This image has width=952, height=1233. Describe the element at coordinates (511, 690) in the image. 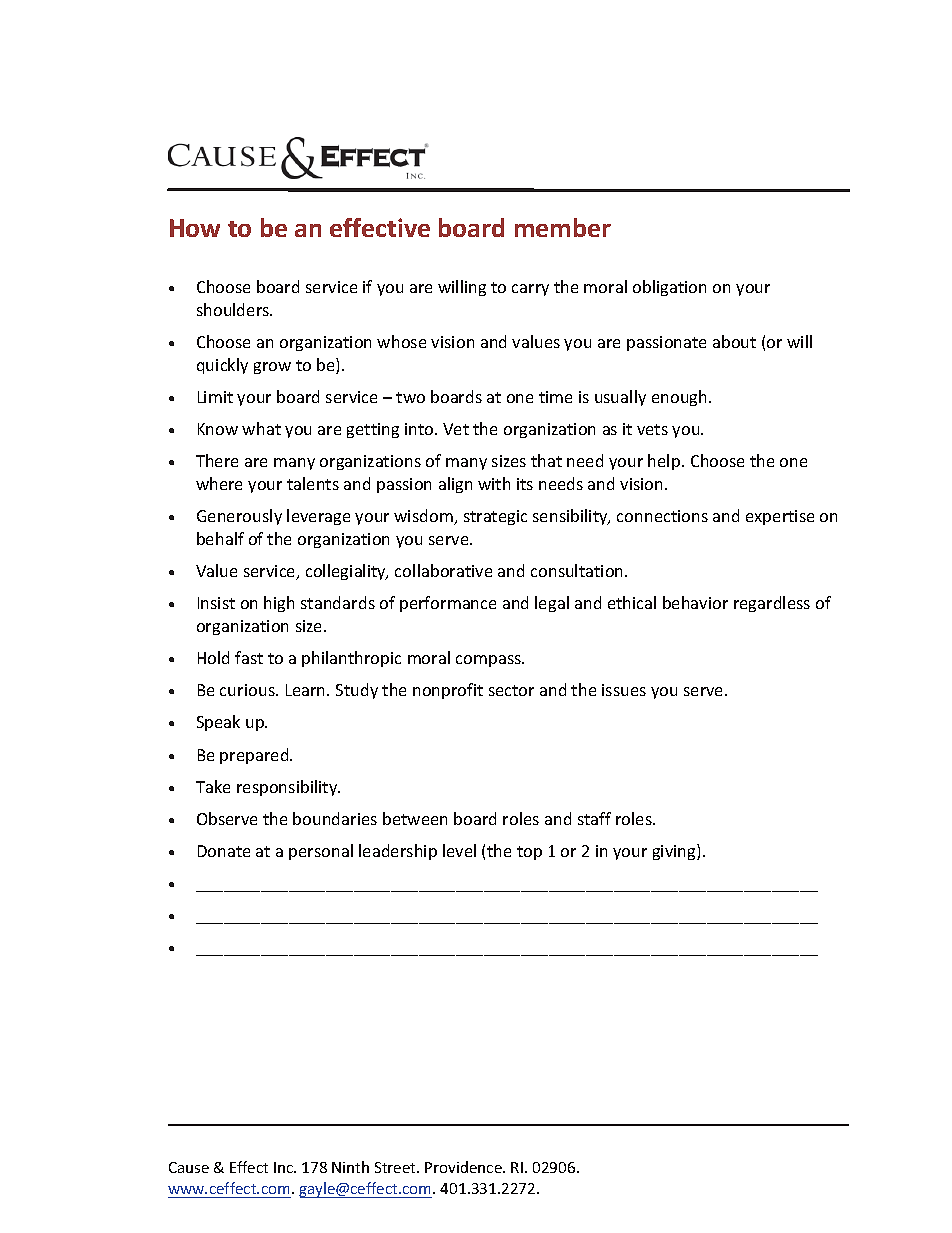

I see `sector` at that location.
